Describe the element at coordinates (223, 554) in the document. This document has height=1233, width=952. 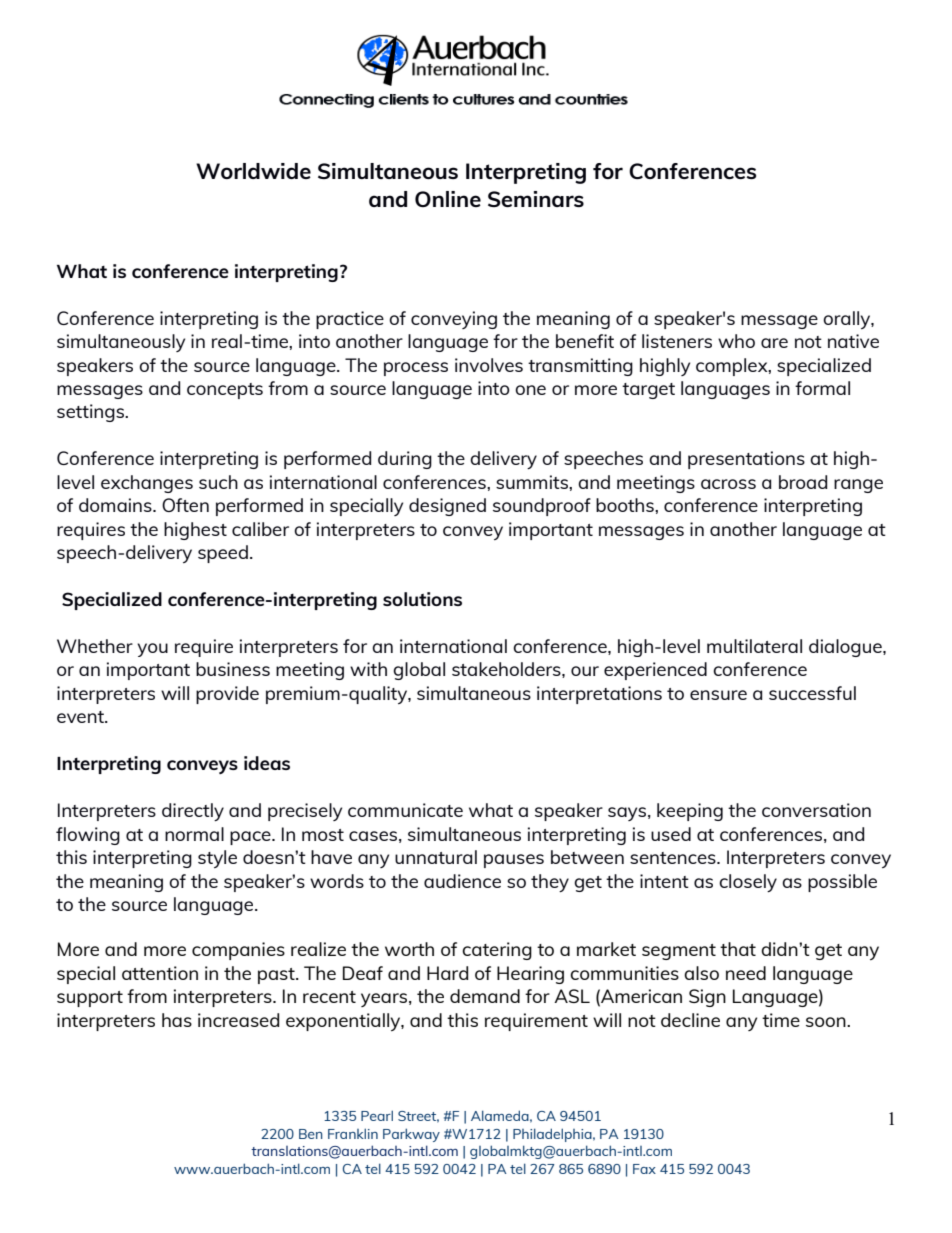
I see `speed` at that location.
